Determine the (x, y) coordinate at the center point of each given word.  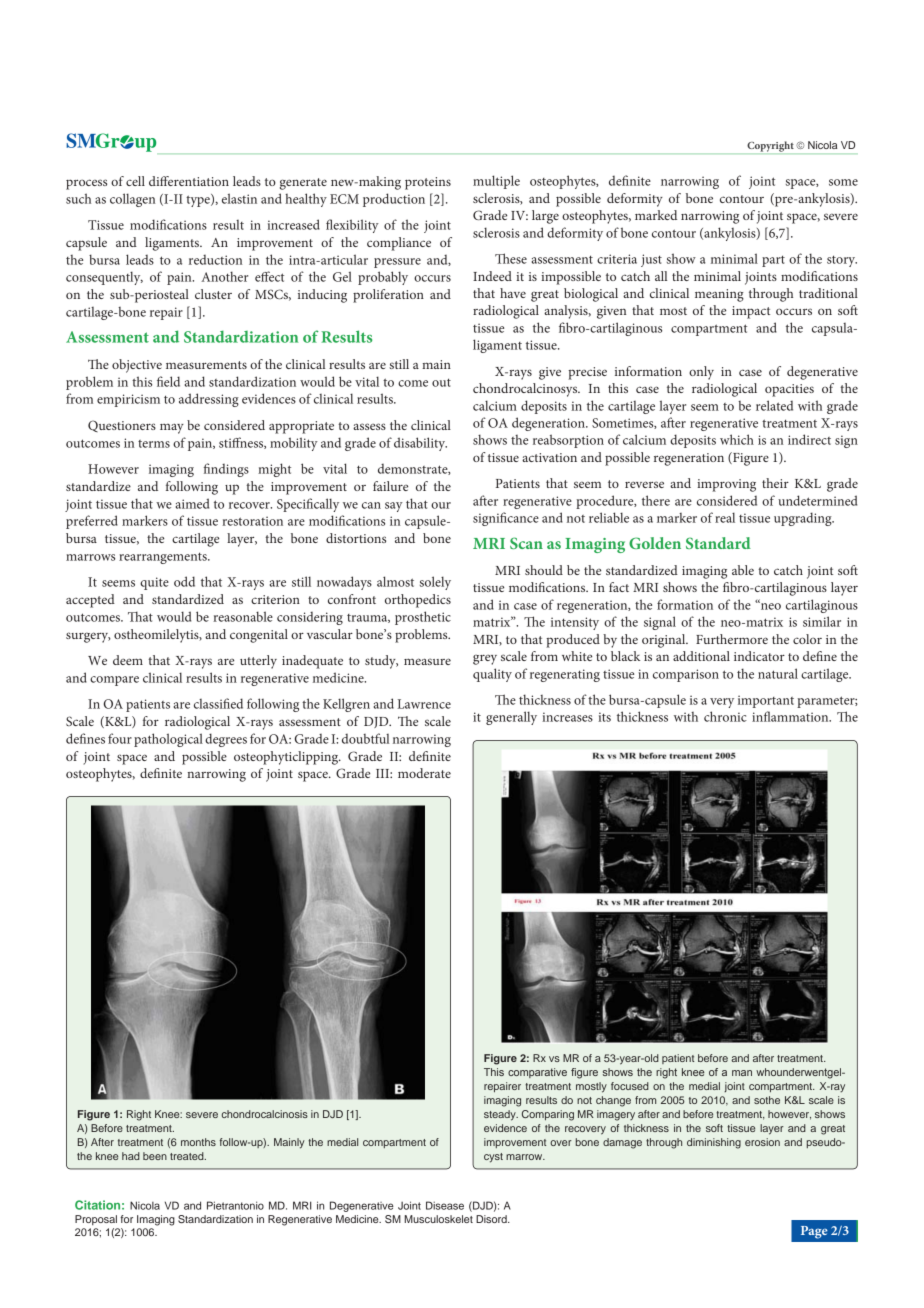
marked (656, 215)
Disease (445, 1205)
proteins (428, 183)
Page (814, 1232)
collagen (132, 200)
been (155, 1156)
